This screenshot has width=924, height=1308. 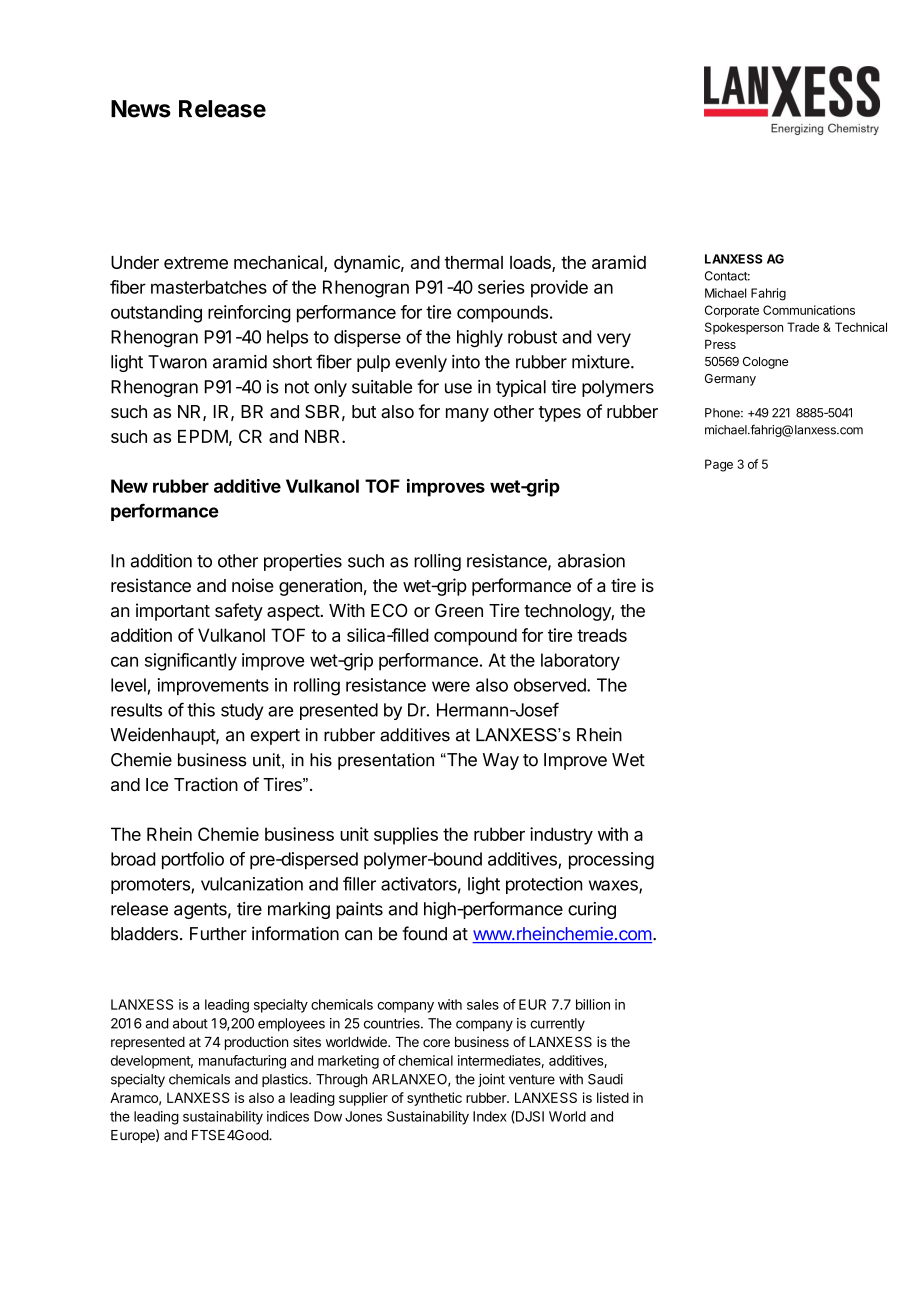 I want to click on Traction, so click(x=206, y=784).
